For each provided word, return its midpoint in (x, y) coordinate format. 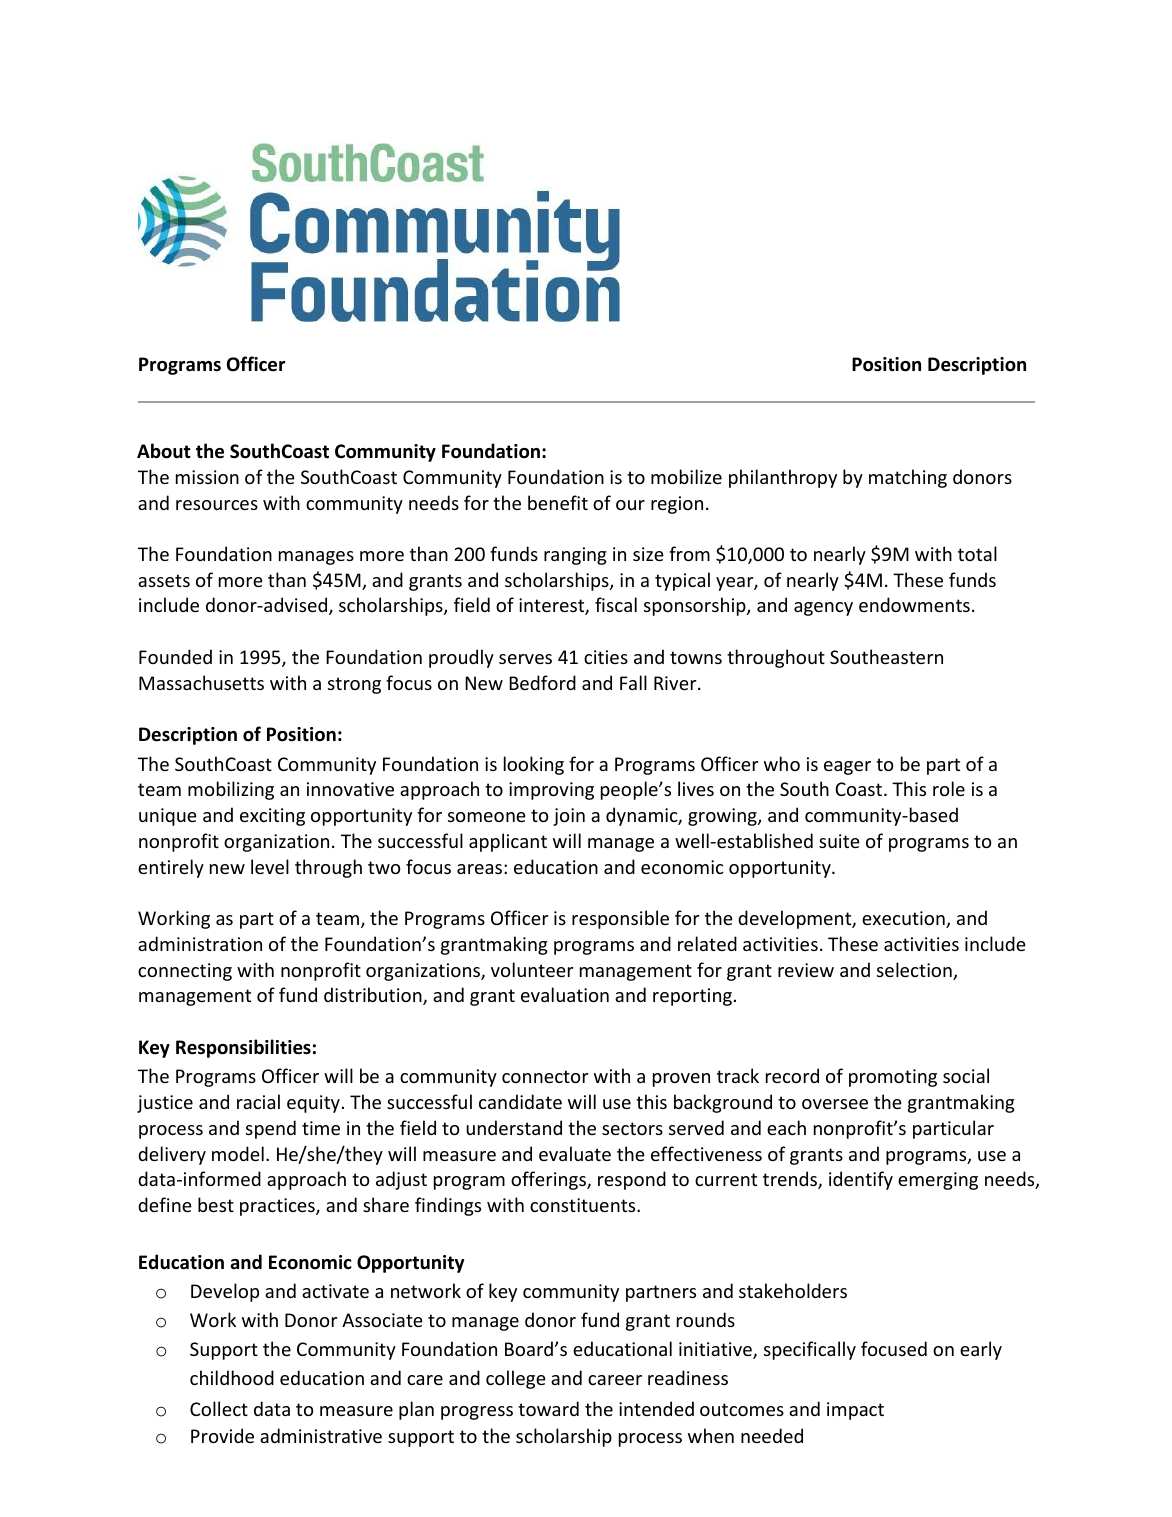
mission (207, 477)
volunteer (532, 969)
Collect (219, 1408)
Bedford (542, 682)
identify (861, 1180)
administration (200, 943)
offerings (549, 1180)
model (238, 1153)
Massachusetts (201, 682)
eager (847, 768)
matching (908, 478)
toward (548, 1408)
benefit (558, 502)
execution (904, 919)
